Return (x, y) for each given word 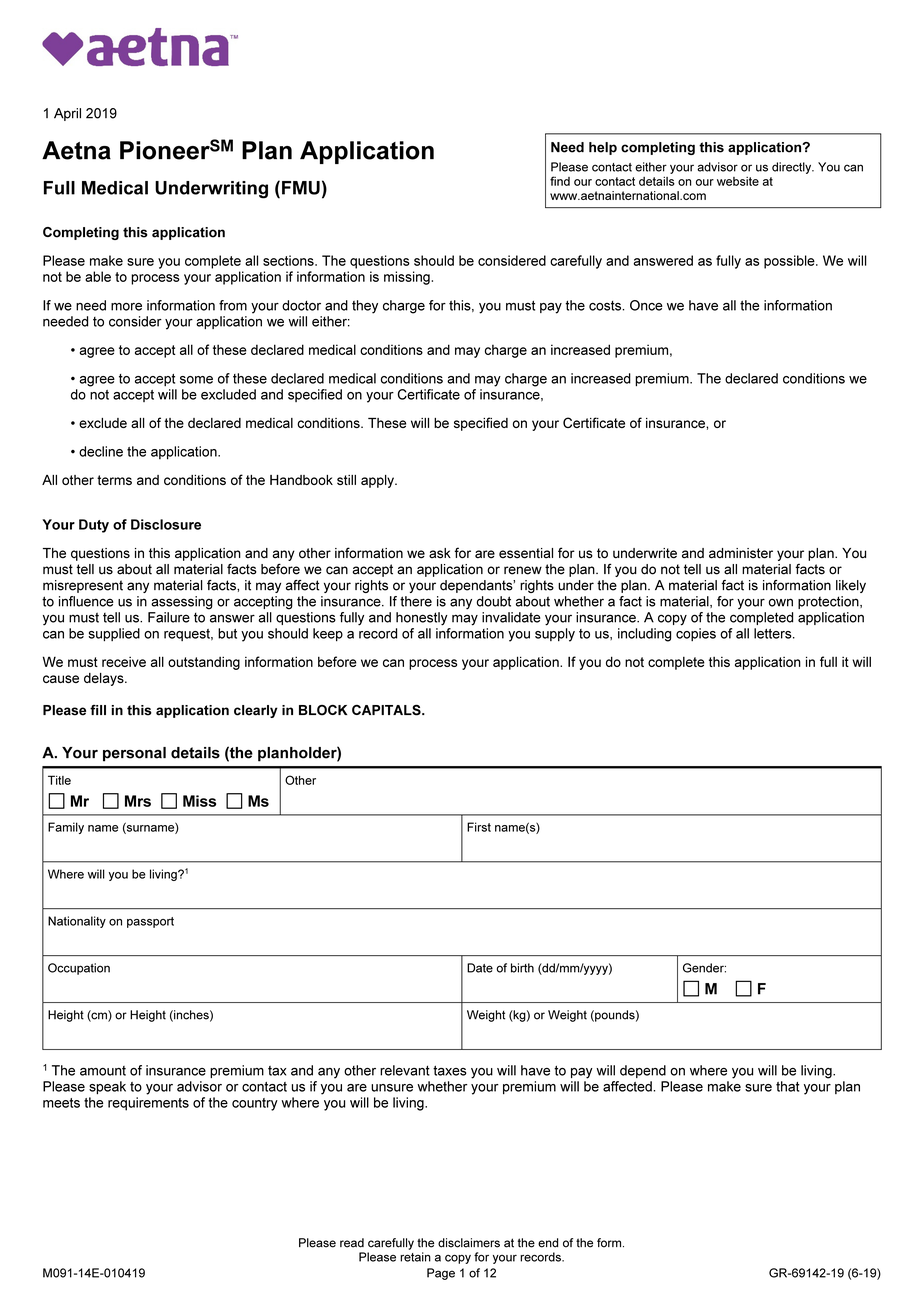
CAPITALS (387, 710)
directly (793, 168)
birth (522, 968)
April (67, 114)
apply (378, 481)
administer (741, 553)
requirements (148, 1104)
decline (101, 451)
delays (105, 679)
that (787, 1086)
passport (150, 922)
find (560, 181)
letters (774, 633)
